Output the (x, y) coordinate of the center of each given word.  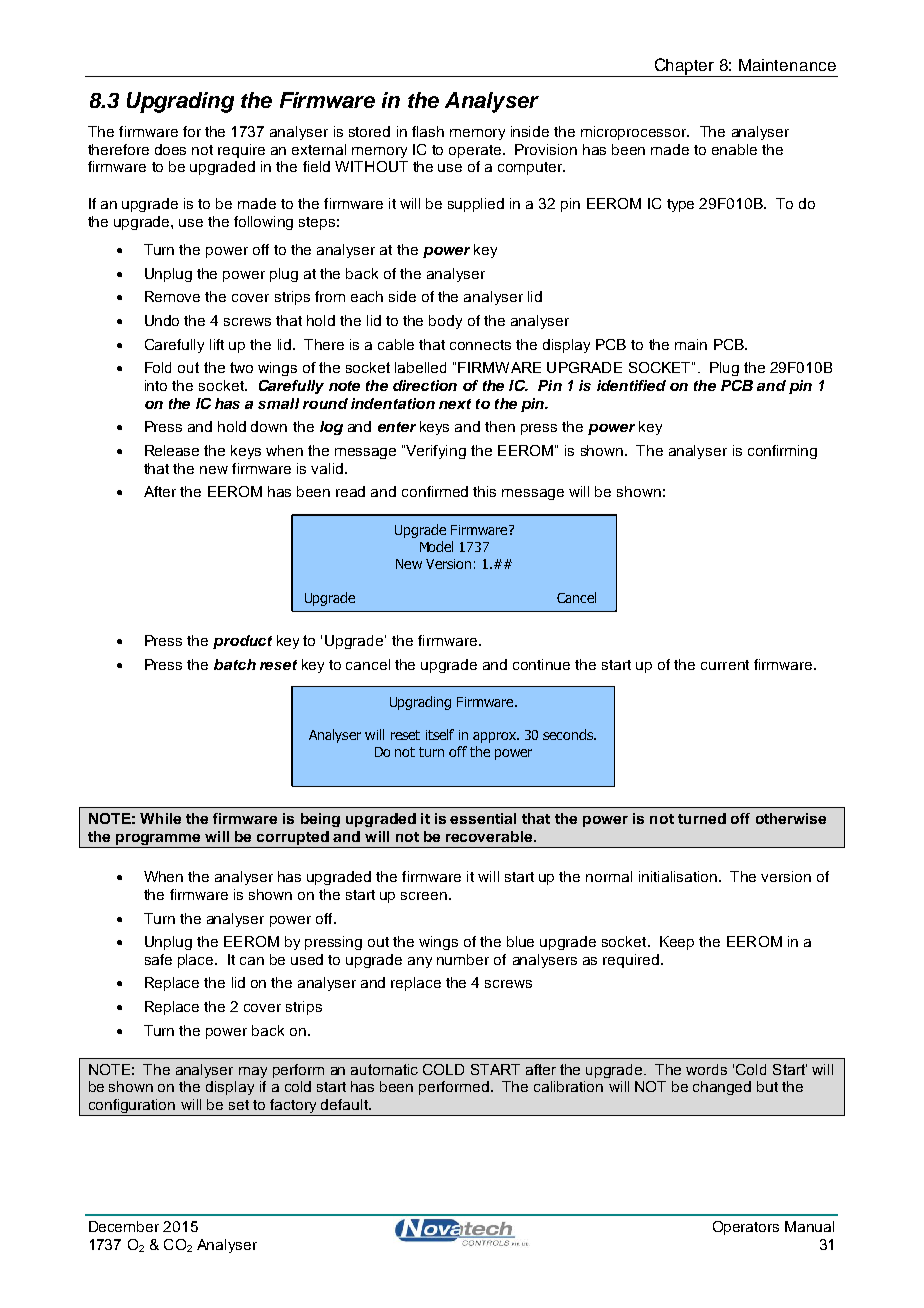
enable (734, 149)
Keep (677, 943)
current (725, 665)
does (170, 149)
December (124, 1226)
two (241, 367)
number (463, 959)
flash (428, 131)
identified (631, 385)
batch (235, 664)
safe (158, 959)
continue (541, 664)
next (455, 404)
